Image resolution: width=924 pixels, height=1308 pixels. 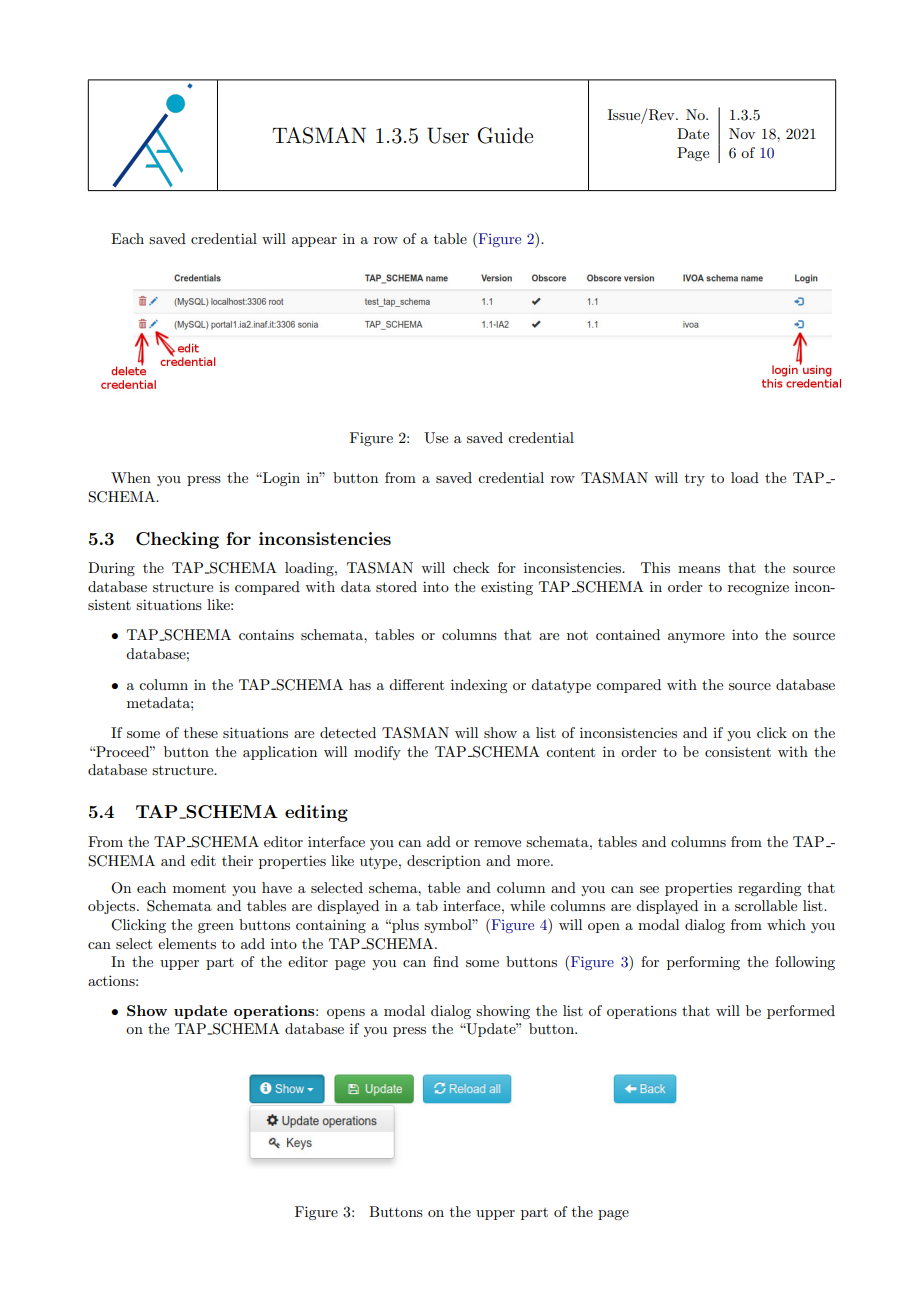 I want to click on Nov, so click(x=742, y=133).
